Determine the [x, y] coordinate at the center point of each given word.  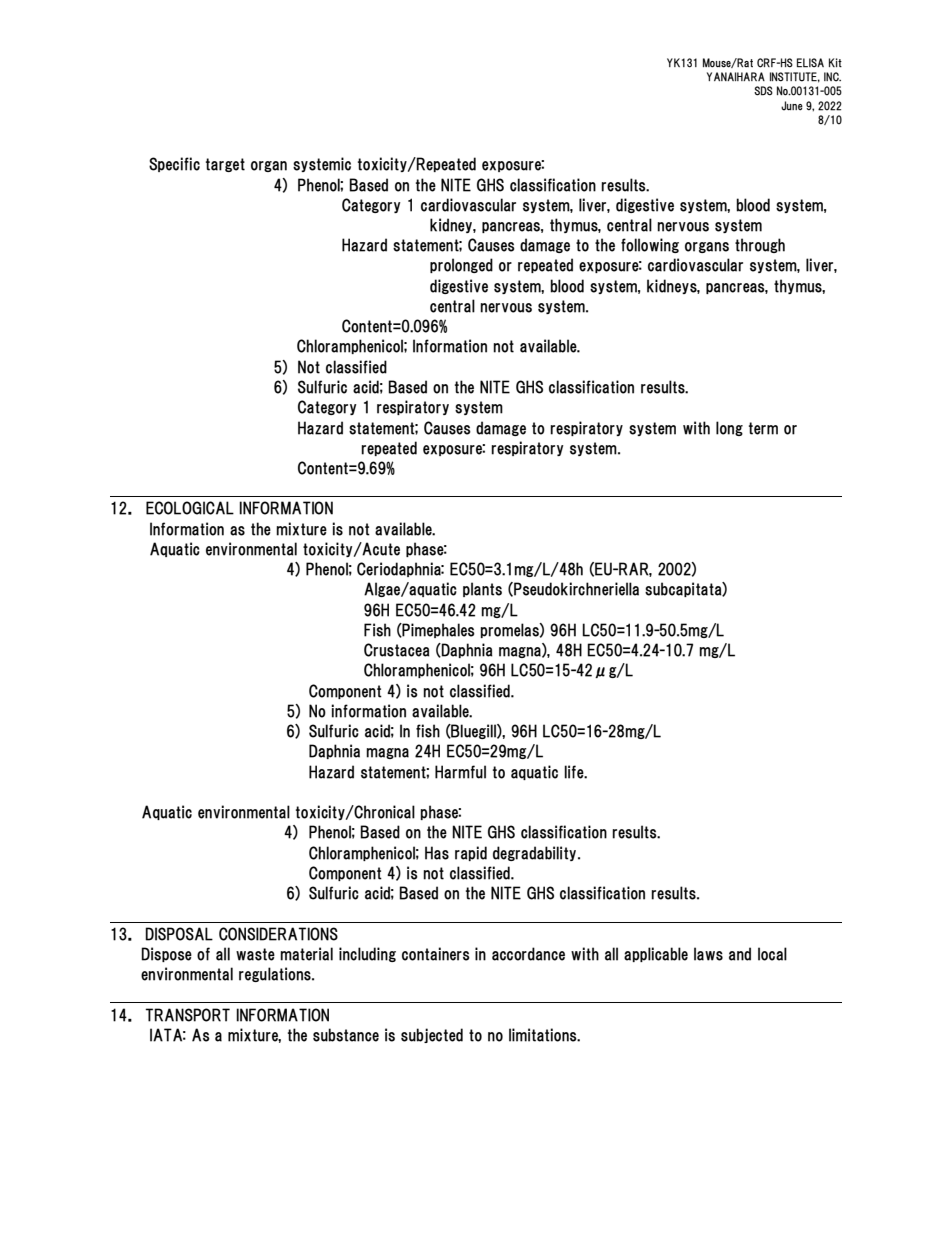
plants [482, 589]
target [225, 165]
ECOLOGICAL [190, 508]
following [650, 245]
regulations [276, 974]
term [763, 428]
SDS [763, 91]
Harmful [460, 772]
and [740, 954]
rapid [471, 853]
